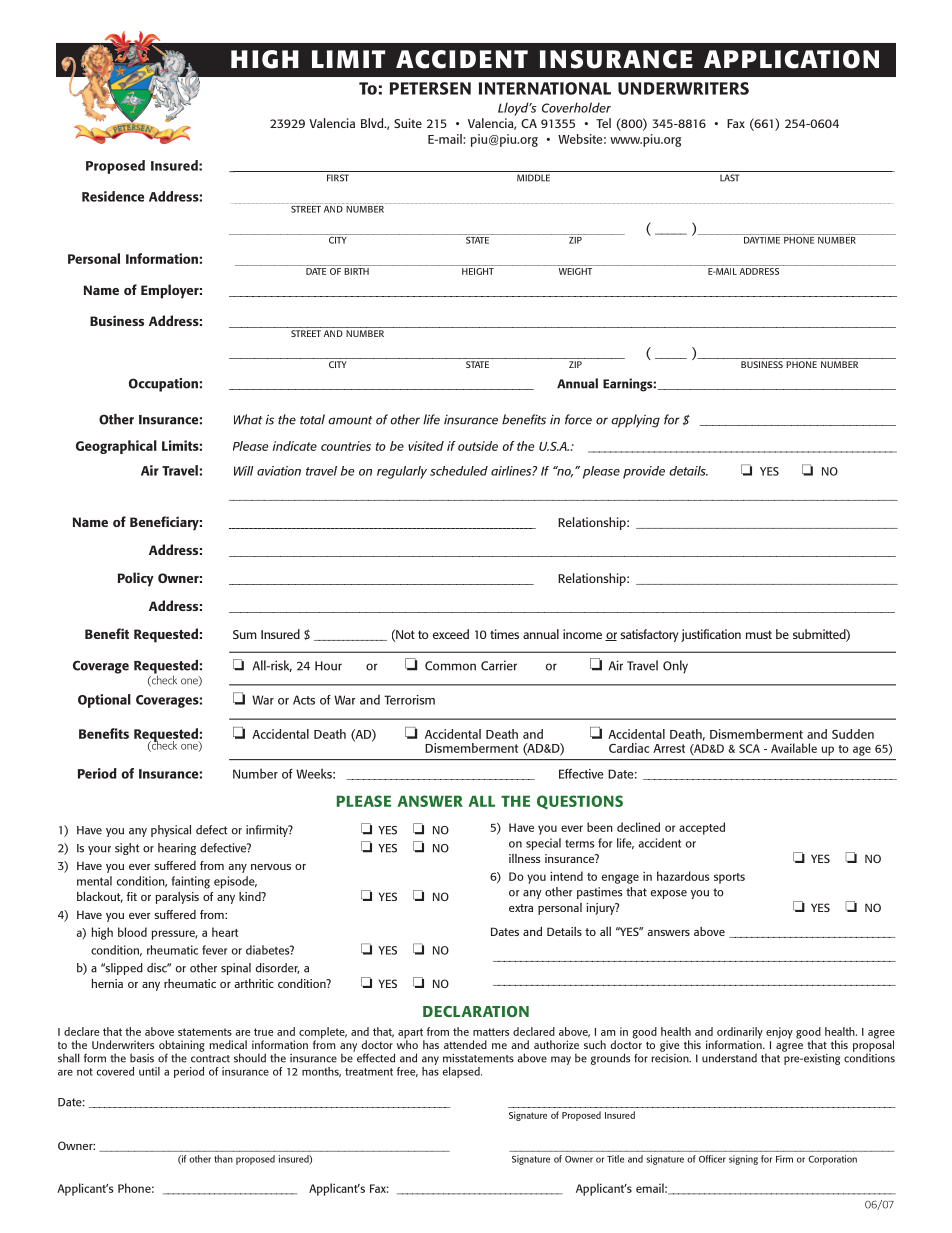 This screenshot has height=1233, width=952. I want to click on provide, so click(644, 472).
